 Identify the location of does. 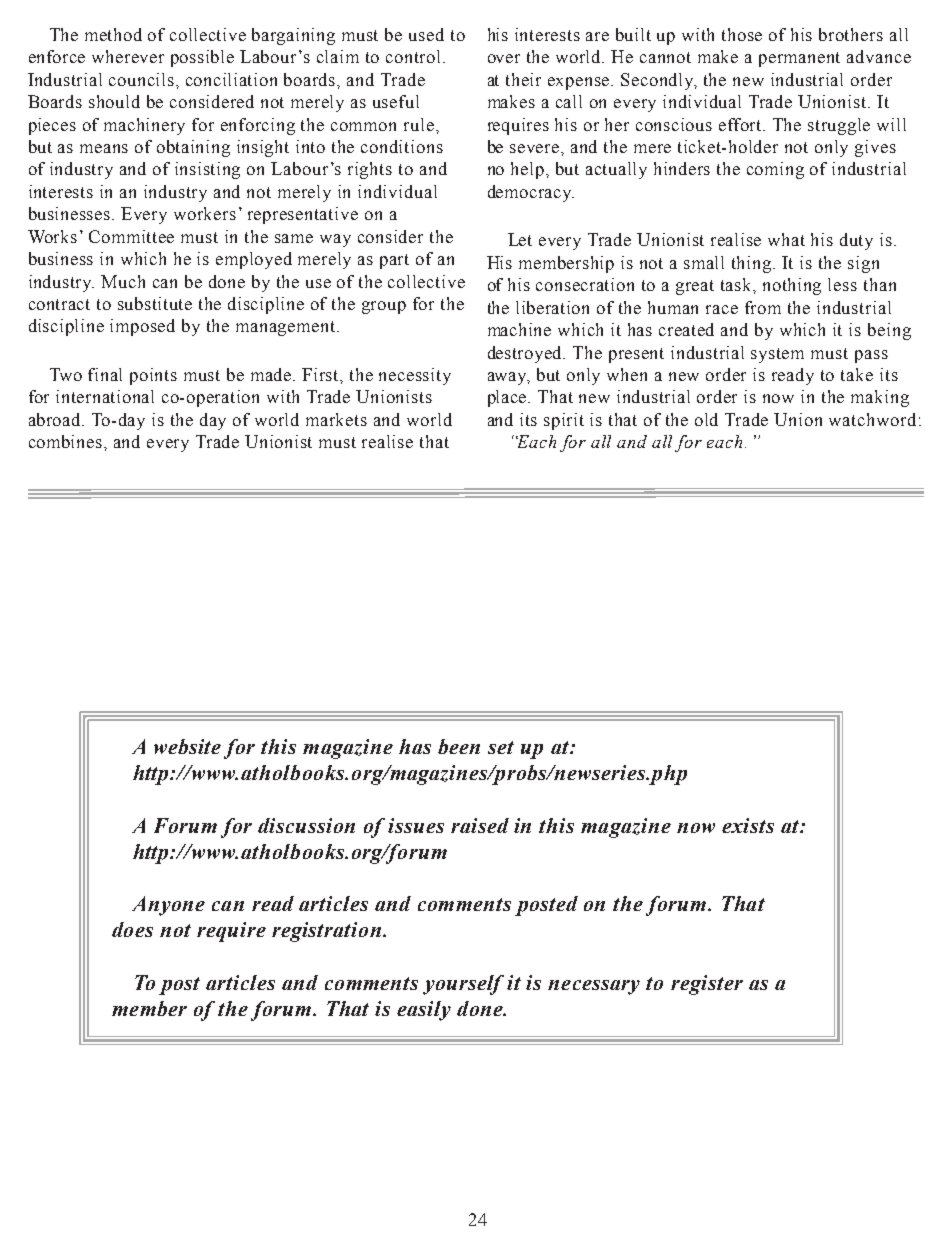
(132, 929).
